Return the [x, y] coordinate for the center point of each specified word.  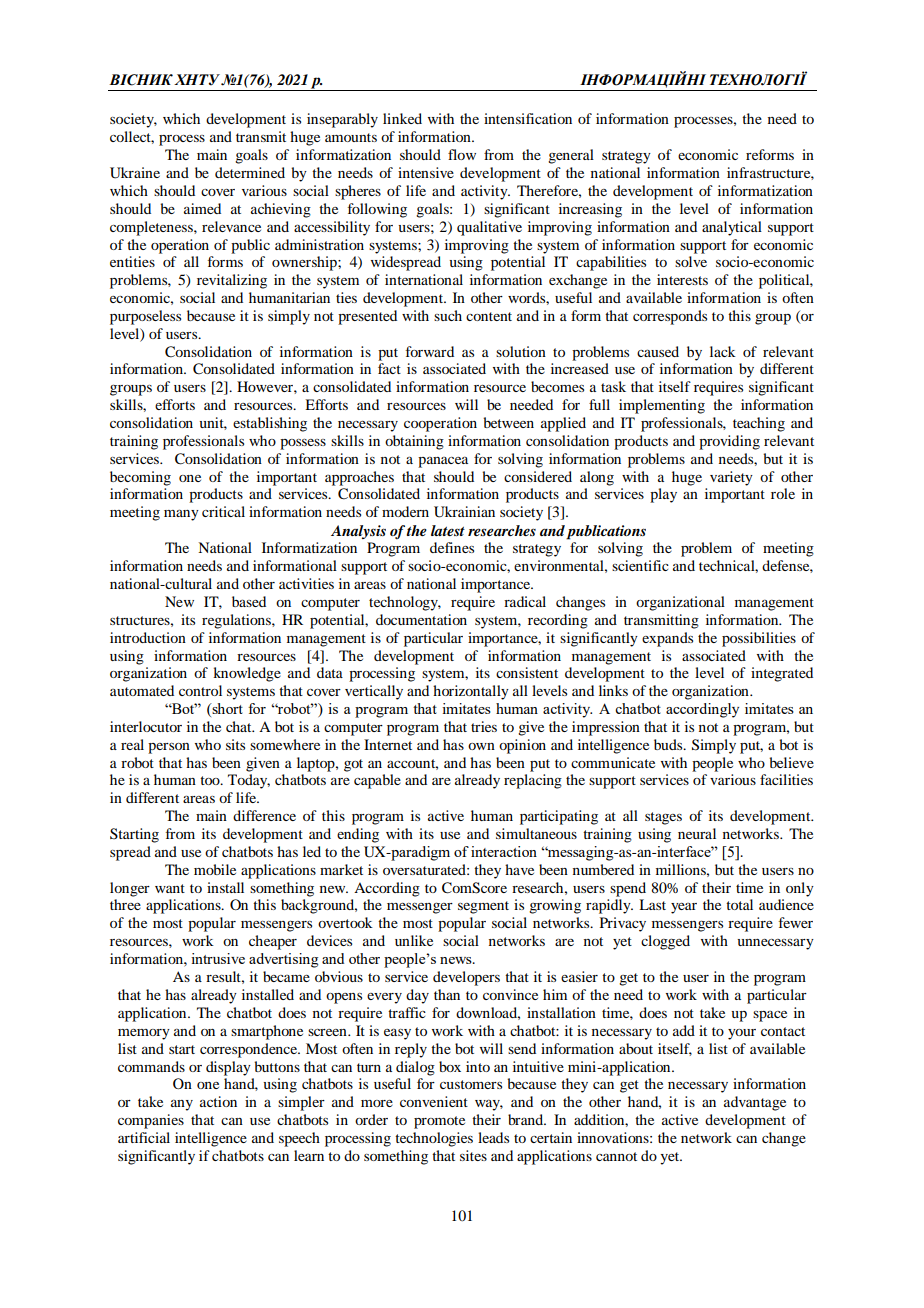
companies [151, 1121]
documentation [421, 619]
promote [439, 1122]
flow [462, 154]
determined [250, 172]
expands [667, 639]
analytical [732, 228]
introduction [148, 637]
